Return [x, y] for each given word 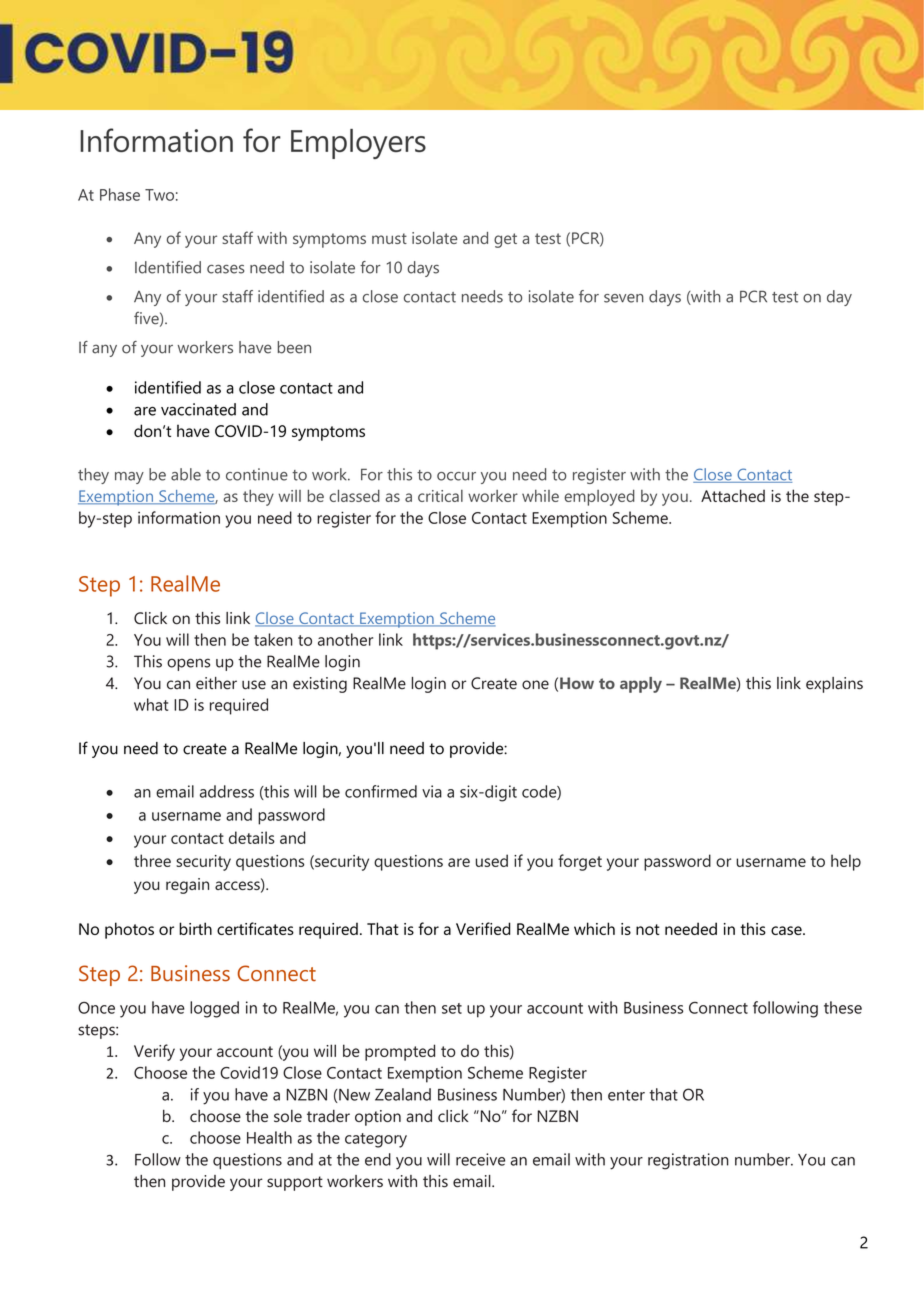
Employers [358, 144]
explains [834, 685]
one [535, 685]
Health [269, 1137]
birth [195, 928]
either [216, 683]
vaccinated [198, 409]
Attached [733, 495]
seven [624, 298]
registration [688, 1161]
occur [456, 476]
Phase [120, 194]
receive [480, 1159]
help [846, 862]
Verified [483, 928]
